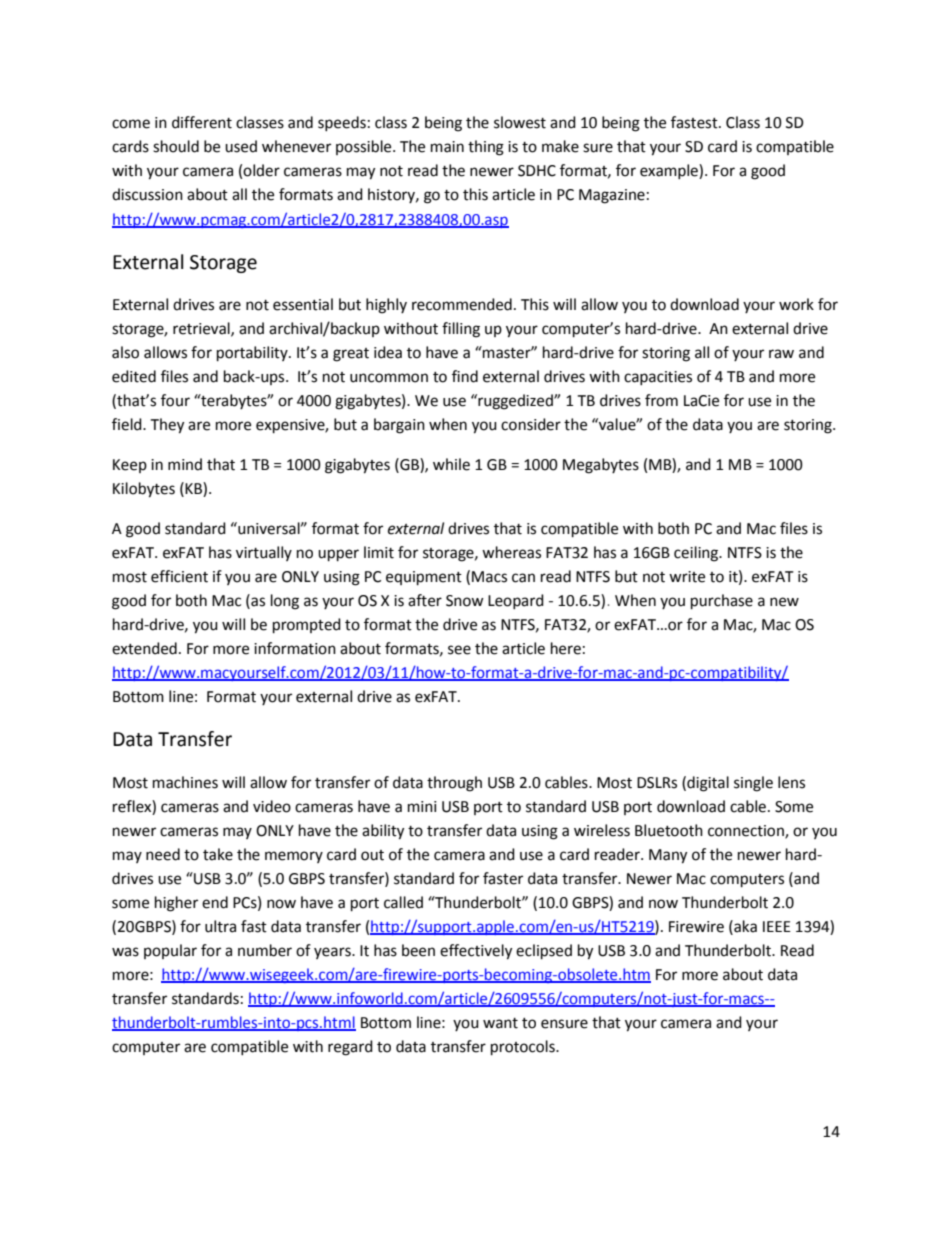 The width and height of the image is (952, 1233). Describe the element at coordinates (661, 400) in the image. I see `from` at that location.
